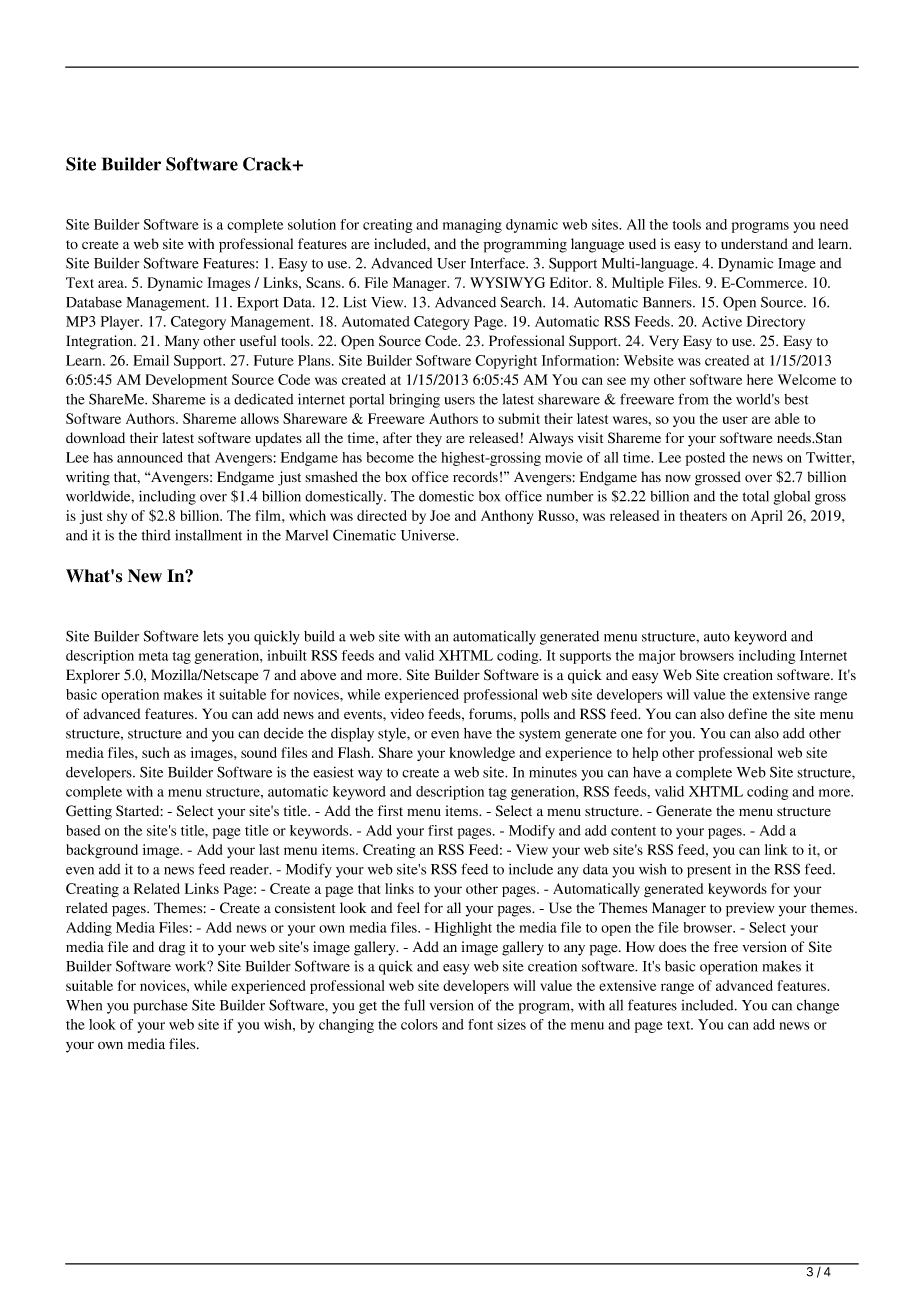 This screenshot has height=1308, width=924. Describe the element at coordinates (258, 304) in the screenshot. I see `Export` at that location.
